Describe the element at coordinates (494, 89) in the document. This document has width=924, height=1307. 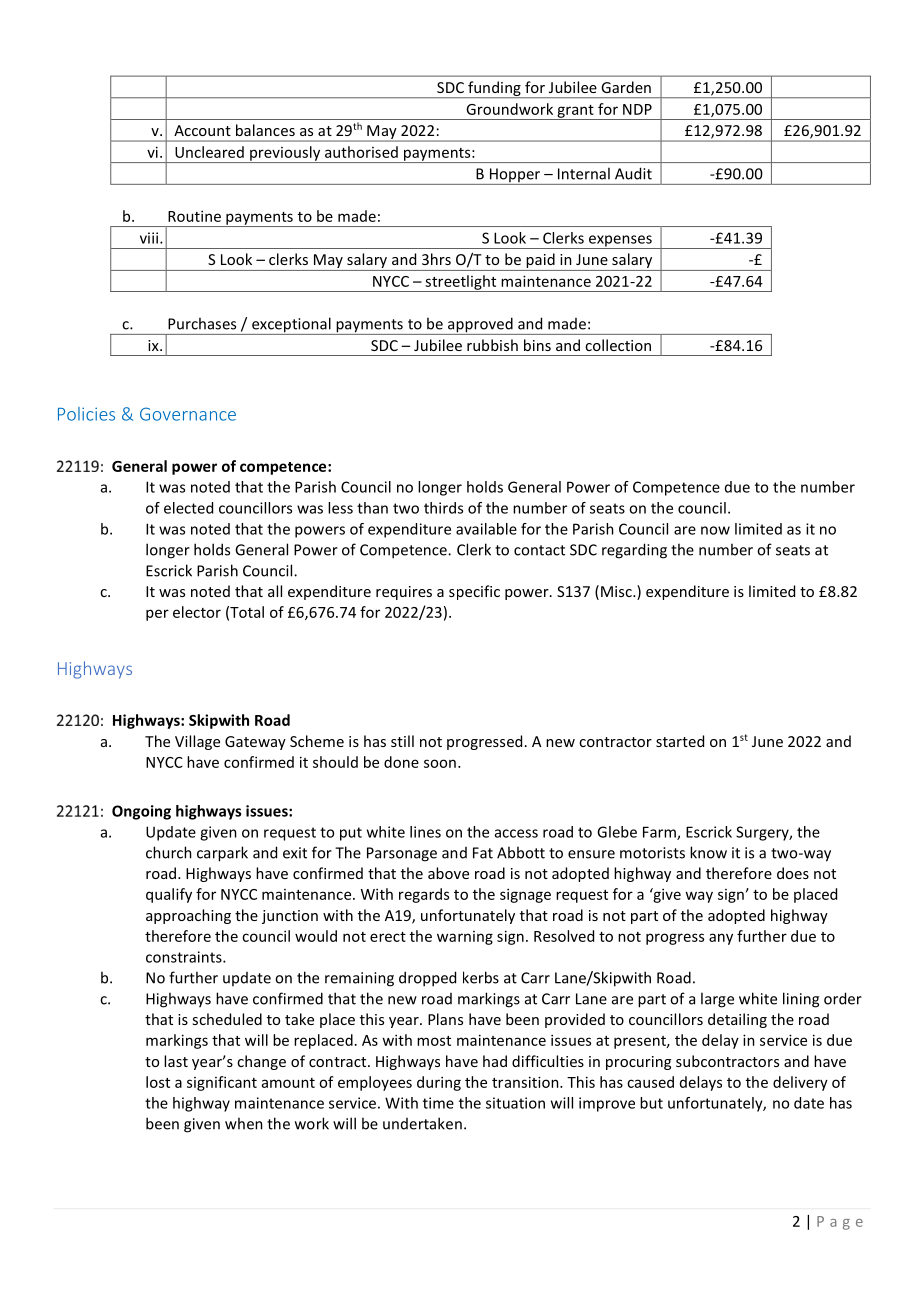
I see `funding` at that location.
